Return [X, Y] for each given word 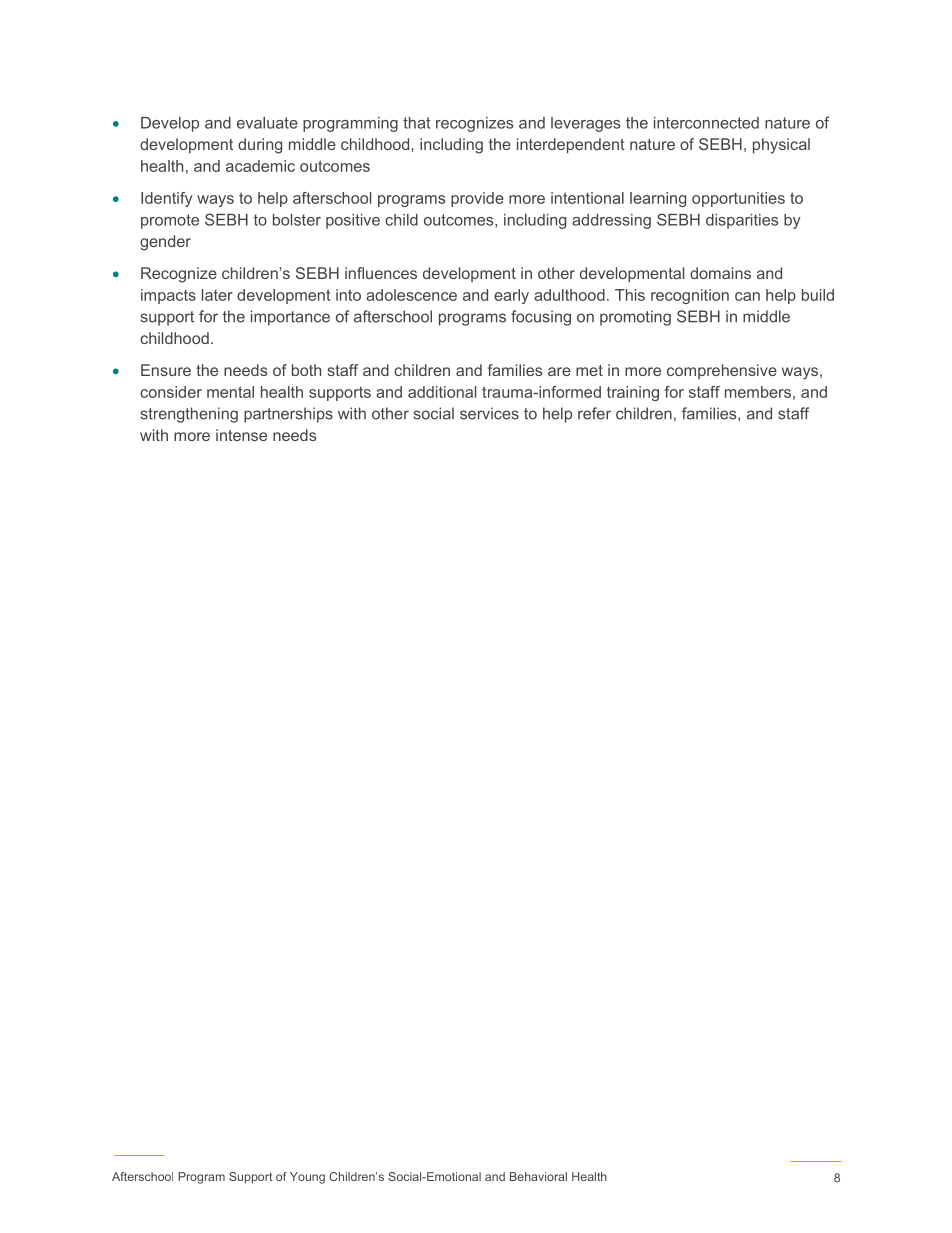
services [489, 413]
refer [594, 413]
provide [477, 199]
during [260, 146]
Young [307, 1178]
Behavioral [538, 1176]
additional [442, 392]
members [758, 392]
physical [781, 146]
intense [241, 435]
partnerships [288, 415]
